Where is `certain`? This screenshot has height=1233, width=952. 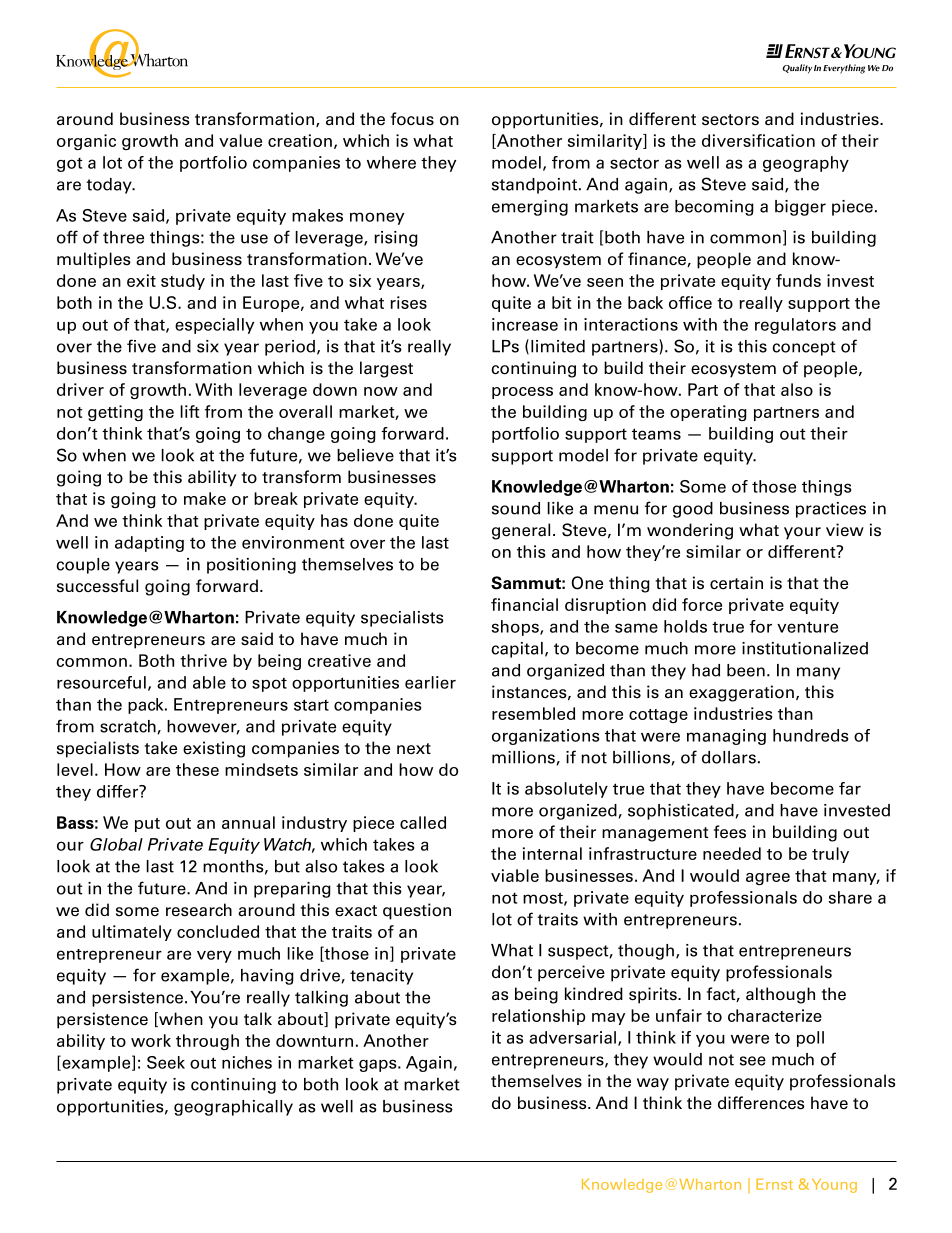
certain is located at coordinates (736, 583).
